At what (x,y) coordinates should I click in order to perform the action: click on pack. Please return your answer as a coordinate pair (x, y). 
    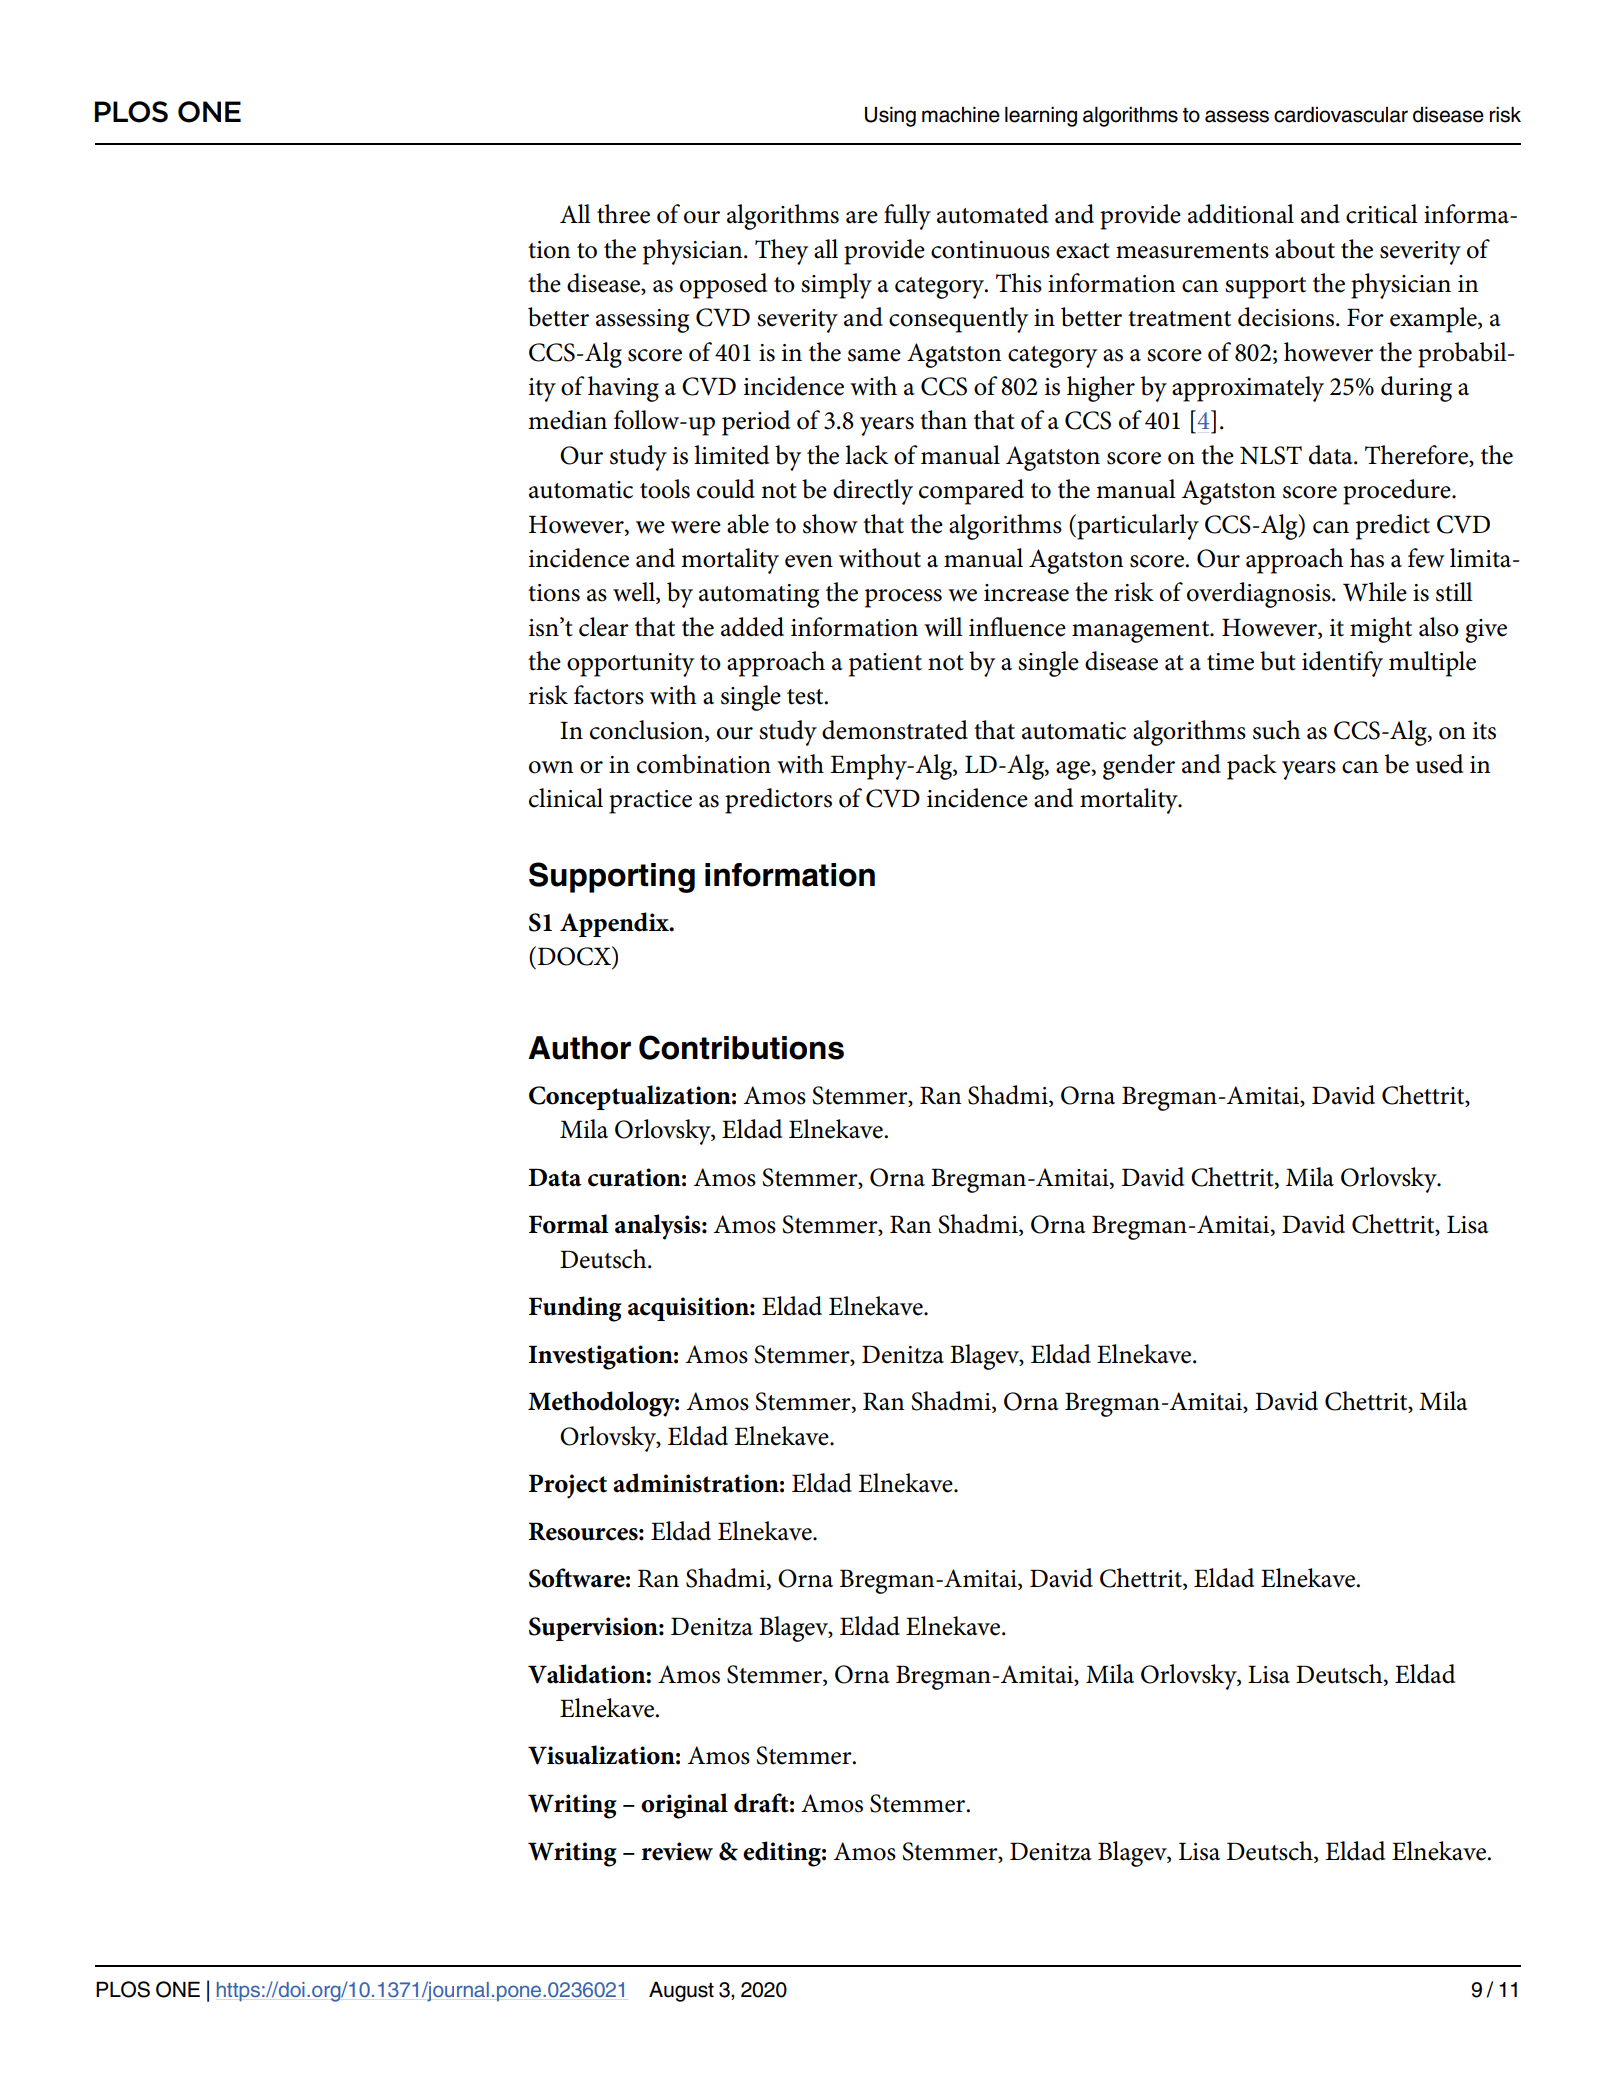
    Looking at the image, I should click on (1252, 767).
